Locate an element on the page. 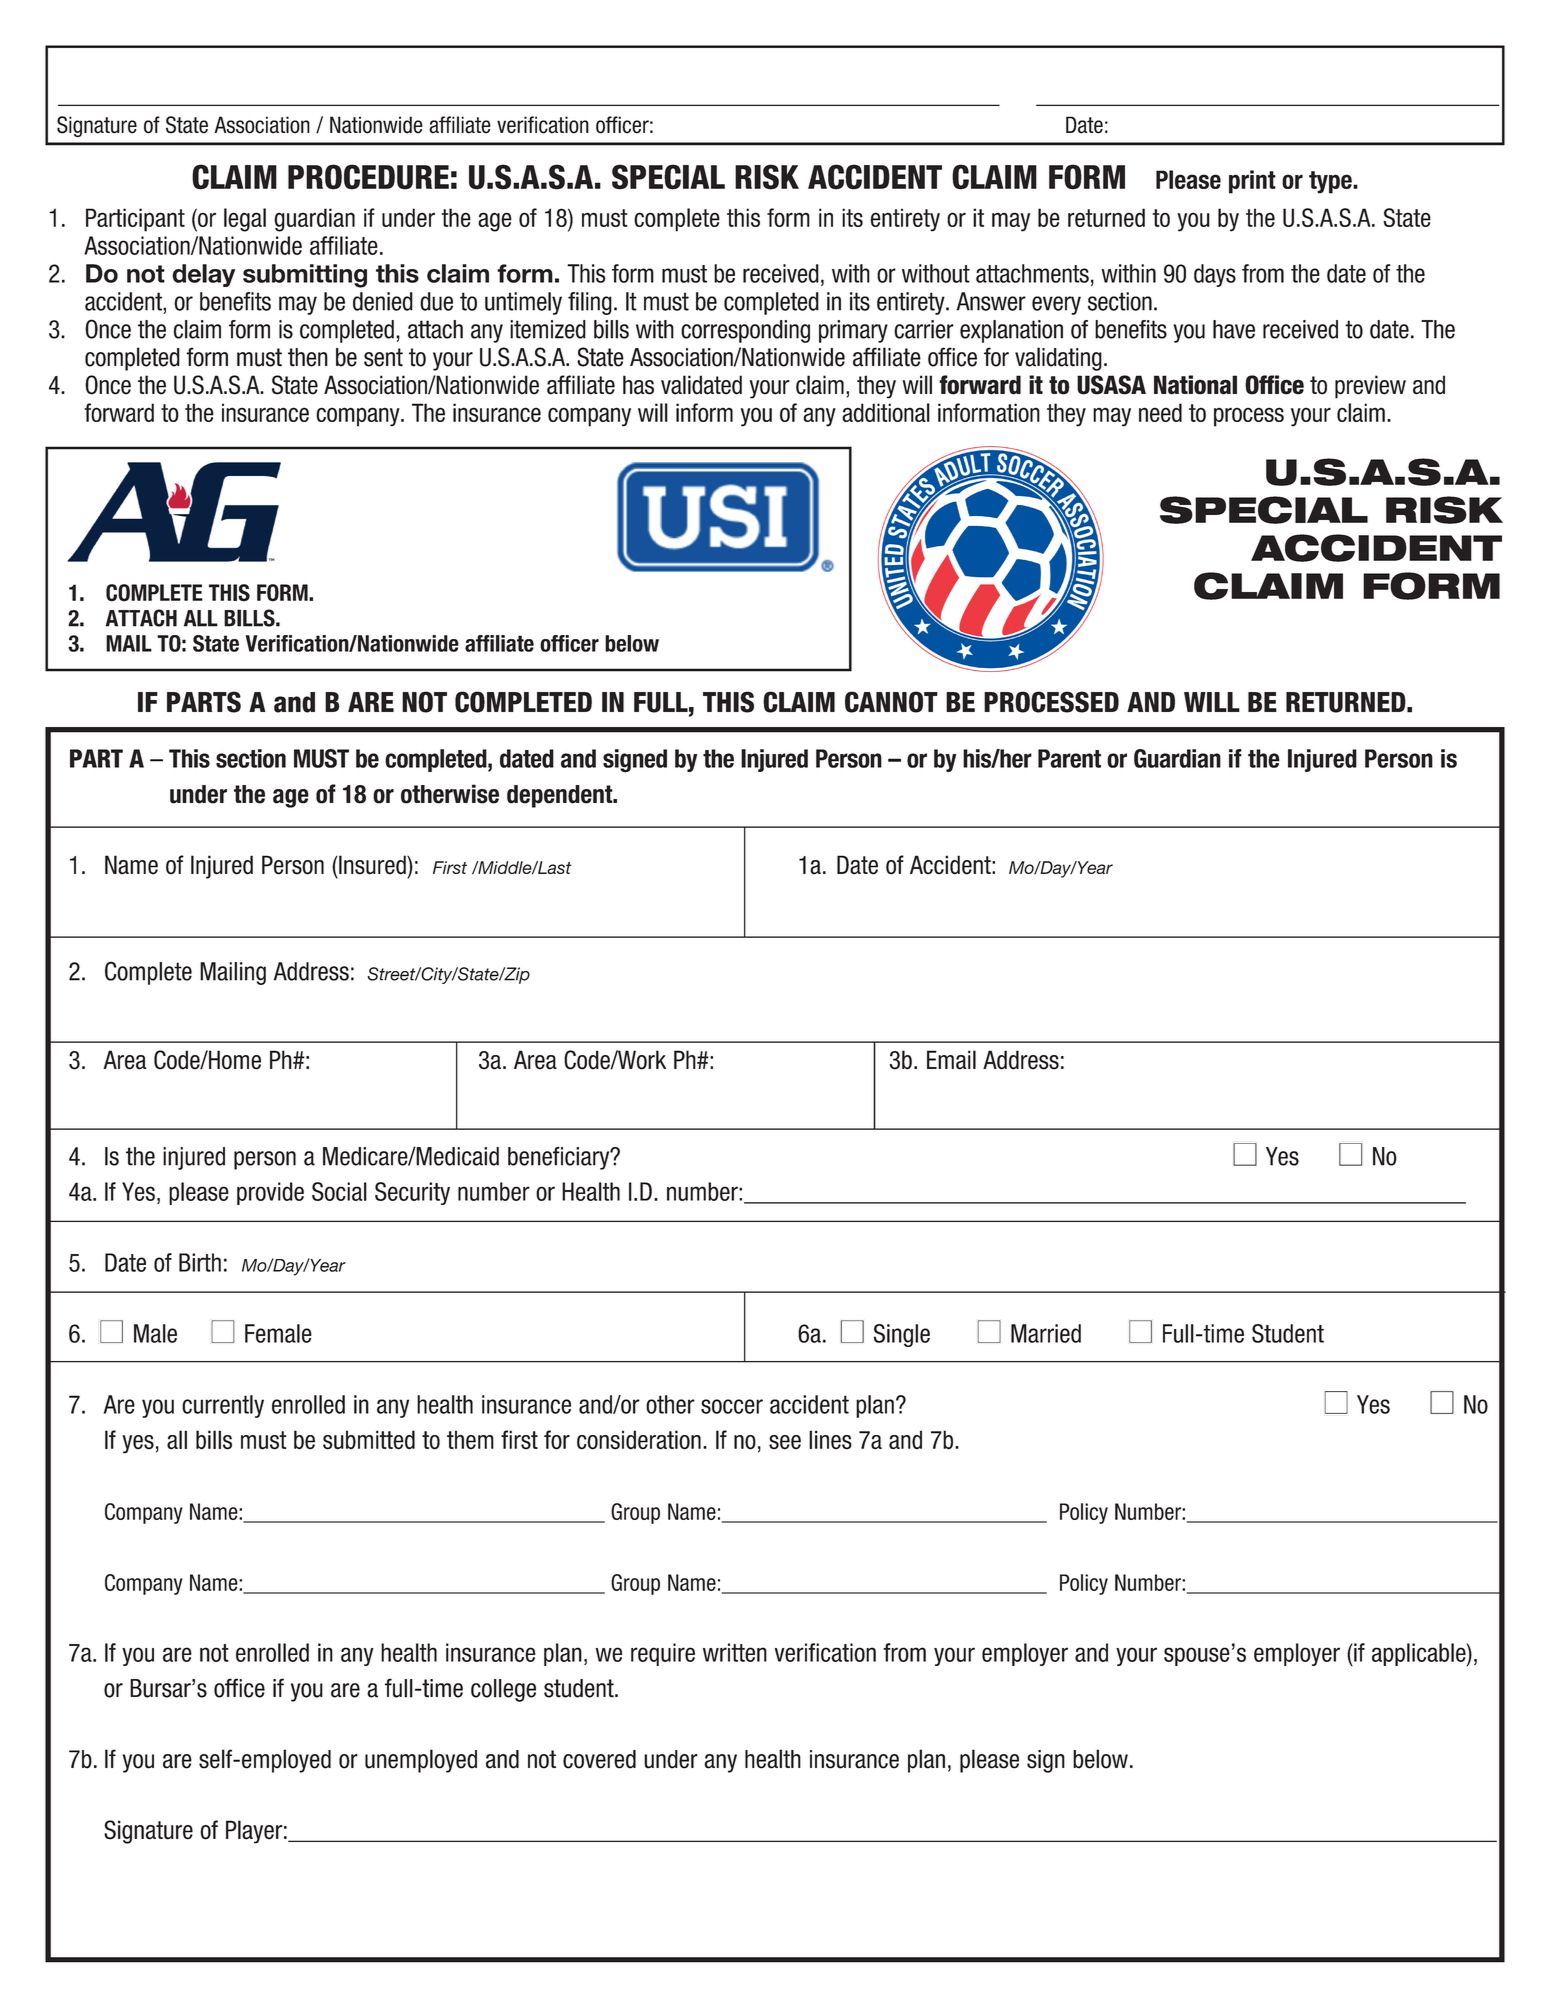 Image resolution: width=1550 pixels, height=2006 pixels. Married is located at coordinates (1046, 1333).
